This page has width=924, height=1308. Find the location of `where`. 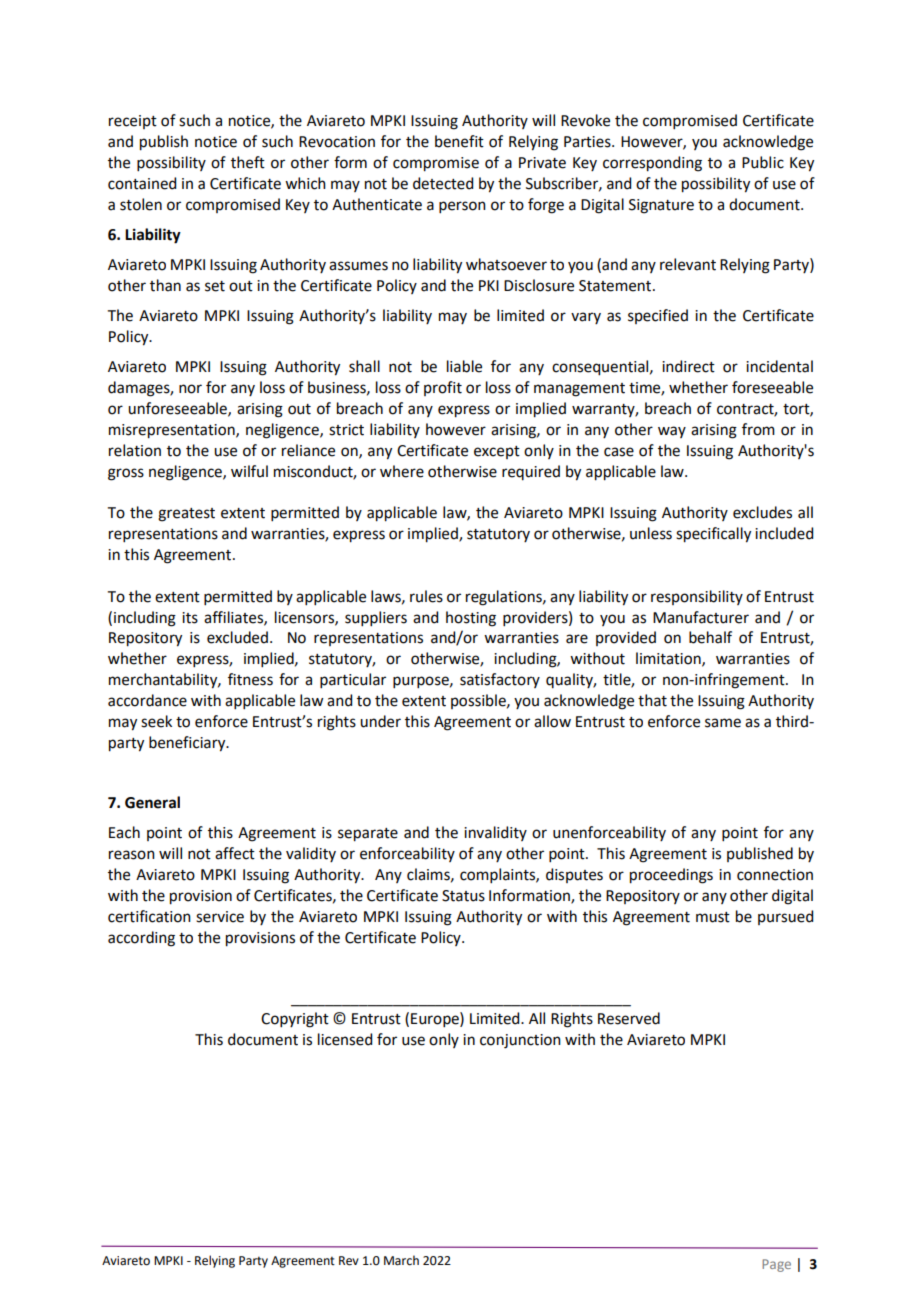

where is located at coordinates (402, 471).
